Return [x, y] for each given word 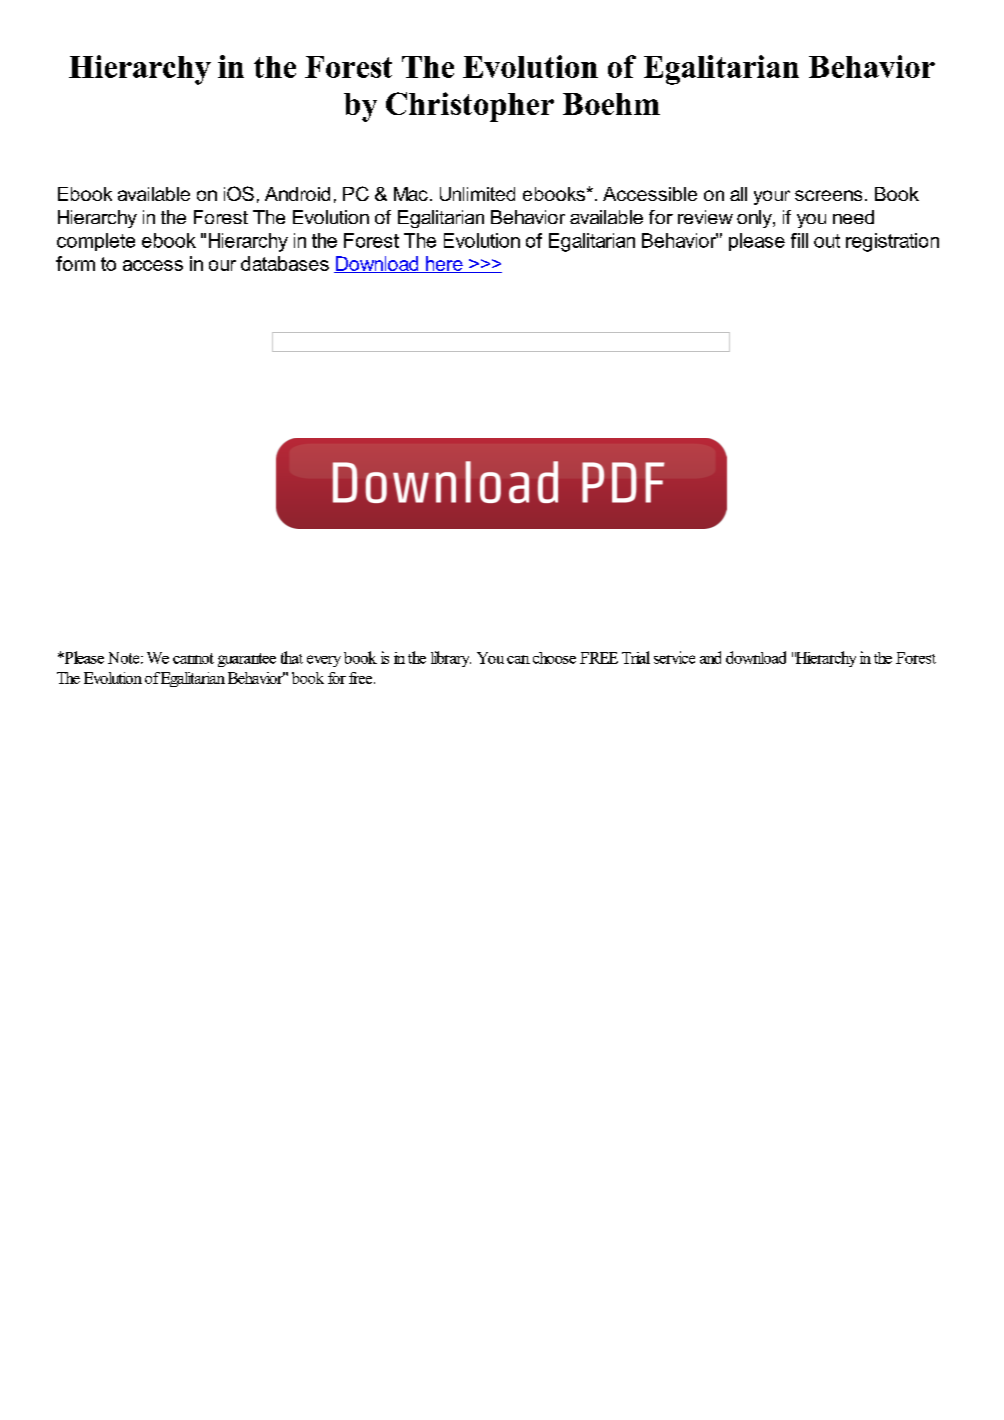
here [444, 264]
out [827, 241]
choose [554, 658]
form [75, 263]
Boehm [611, 104]
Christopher [470, 107]
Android [297, 194]
